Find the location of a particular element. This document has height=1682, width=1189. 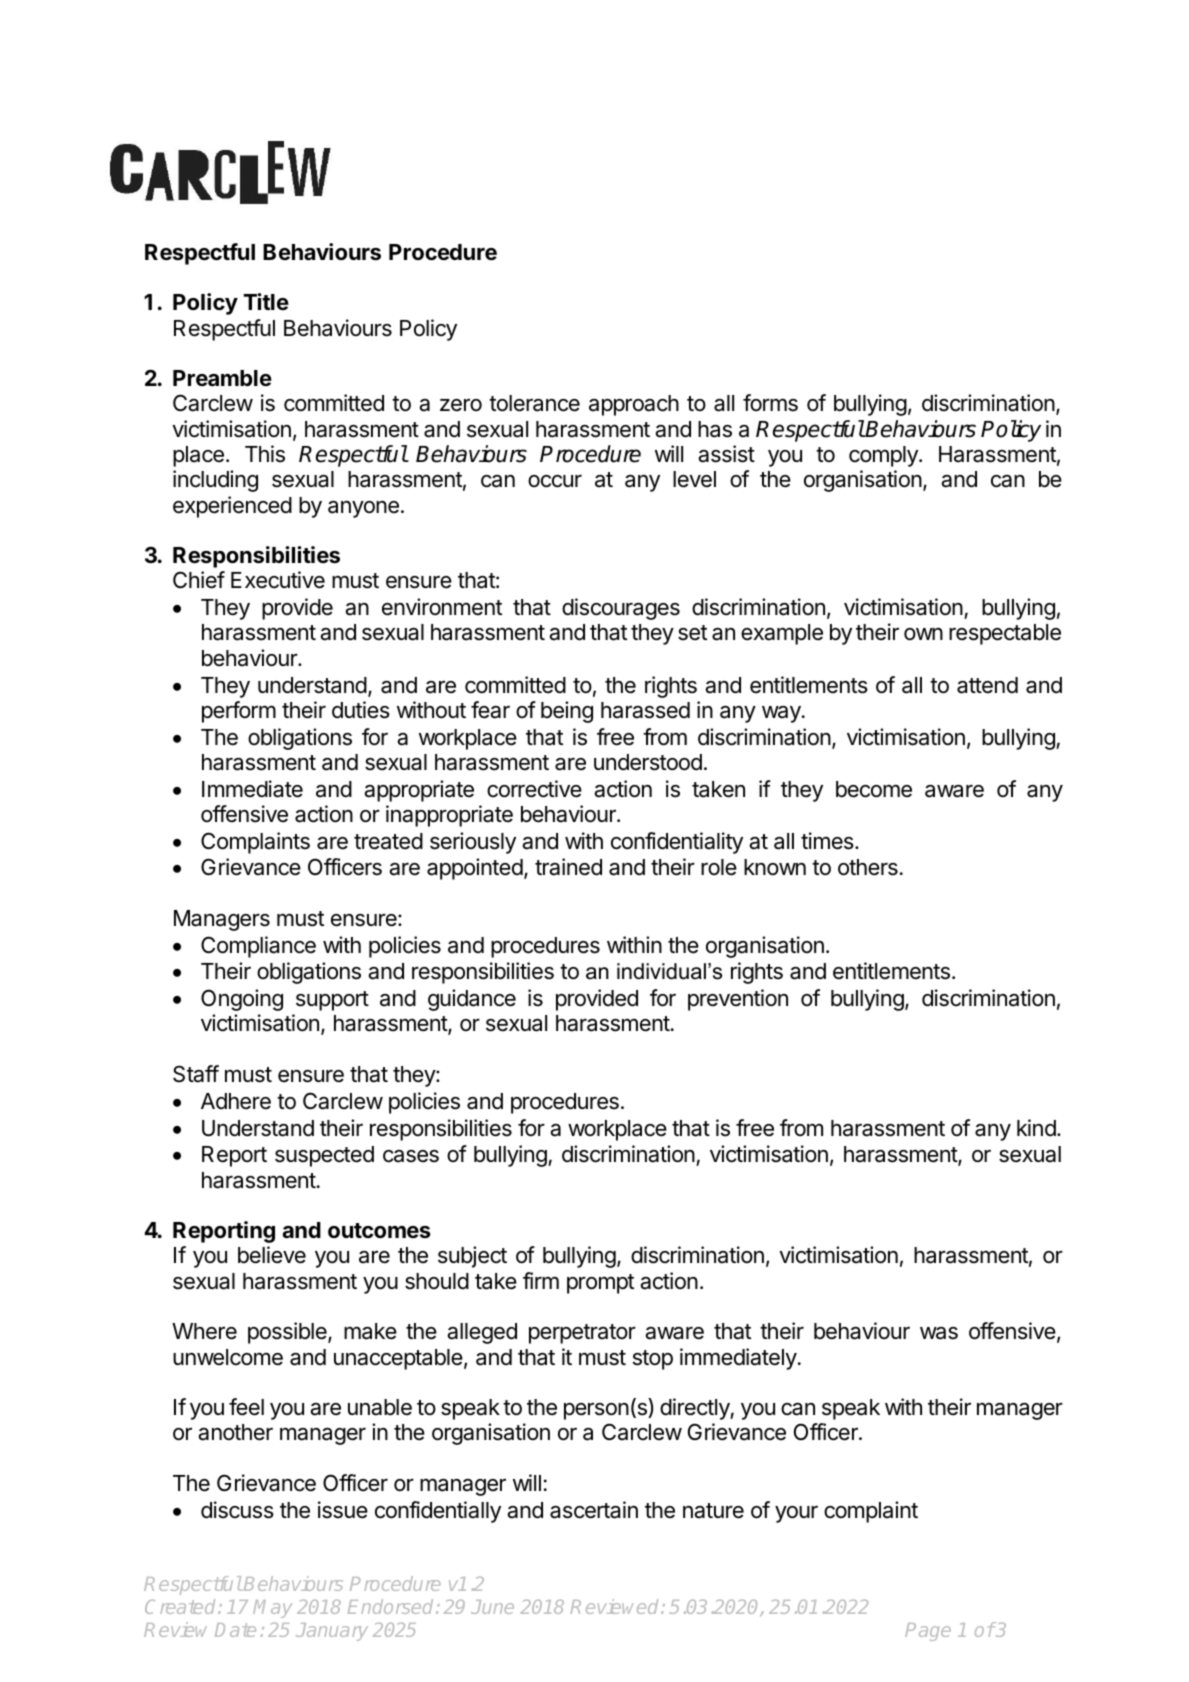

Ongoing is located at coordinates (242, 1000).
